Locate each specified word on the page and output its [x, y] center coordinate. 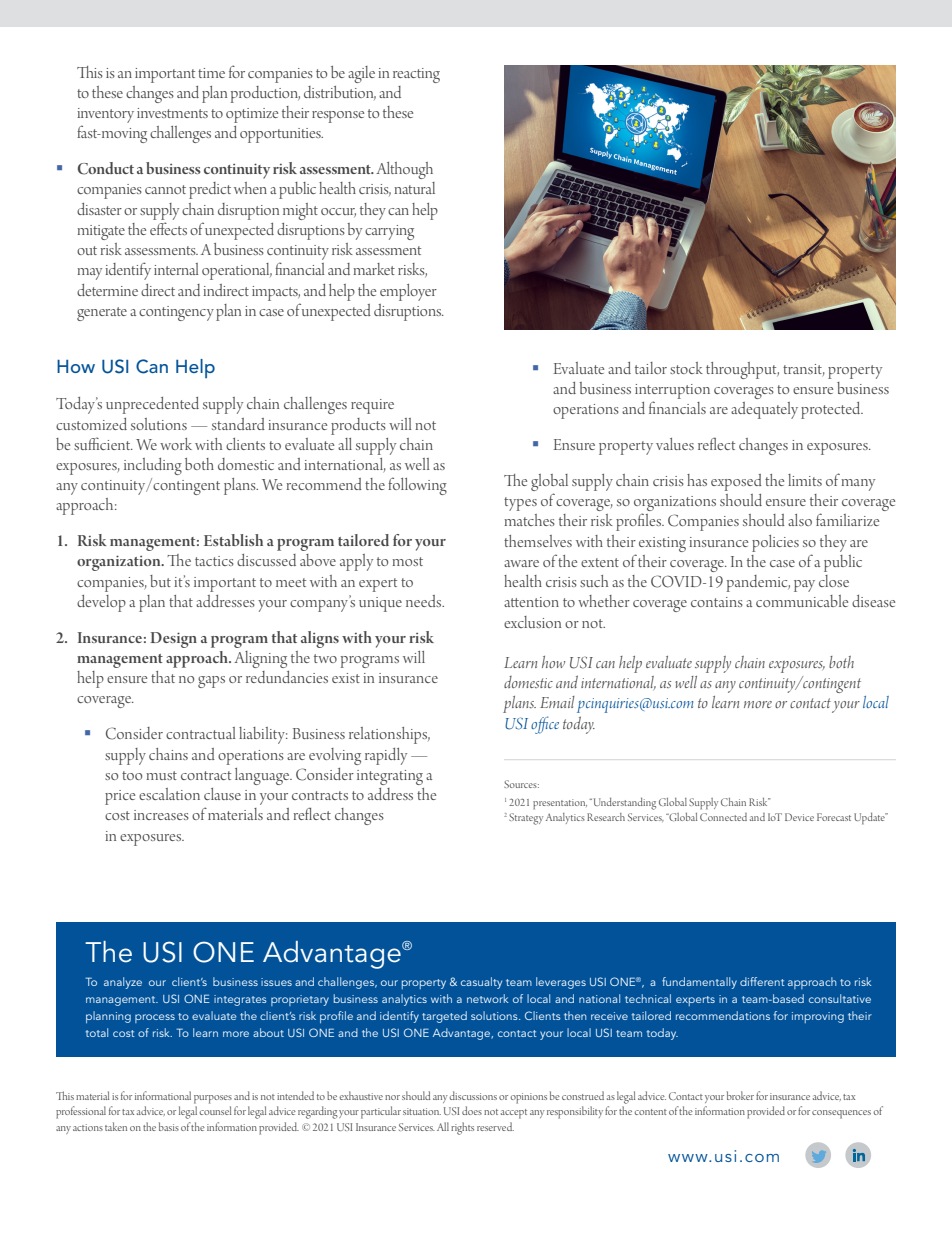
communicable [802, 601]
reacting [416, 75]
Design [174, 640]
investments [172, 113]
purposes [213, 1099]
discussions [473, 1095]
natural [414, 188]
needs [425, 601]
